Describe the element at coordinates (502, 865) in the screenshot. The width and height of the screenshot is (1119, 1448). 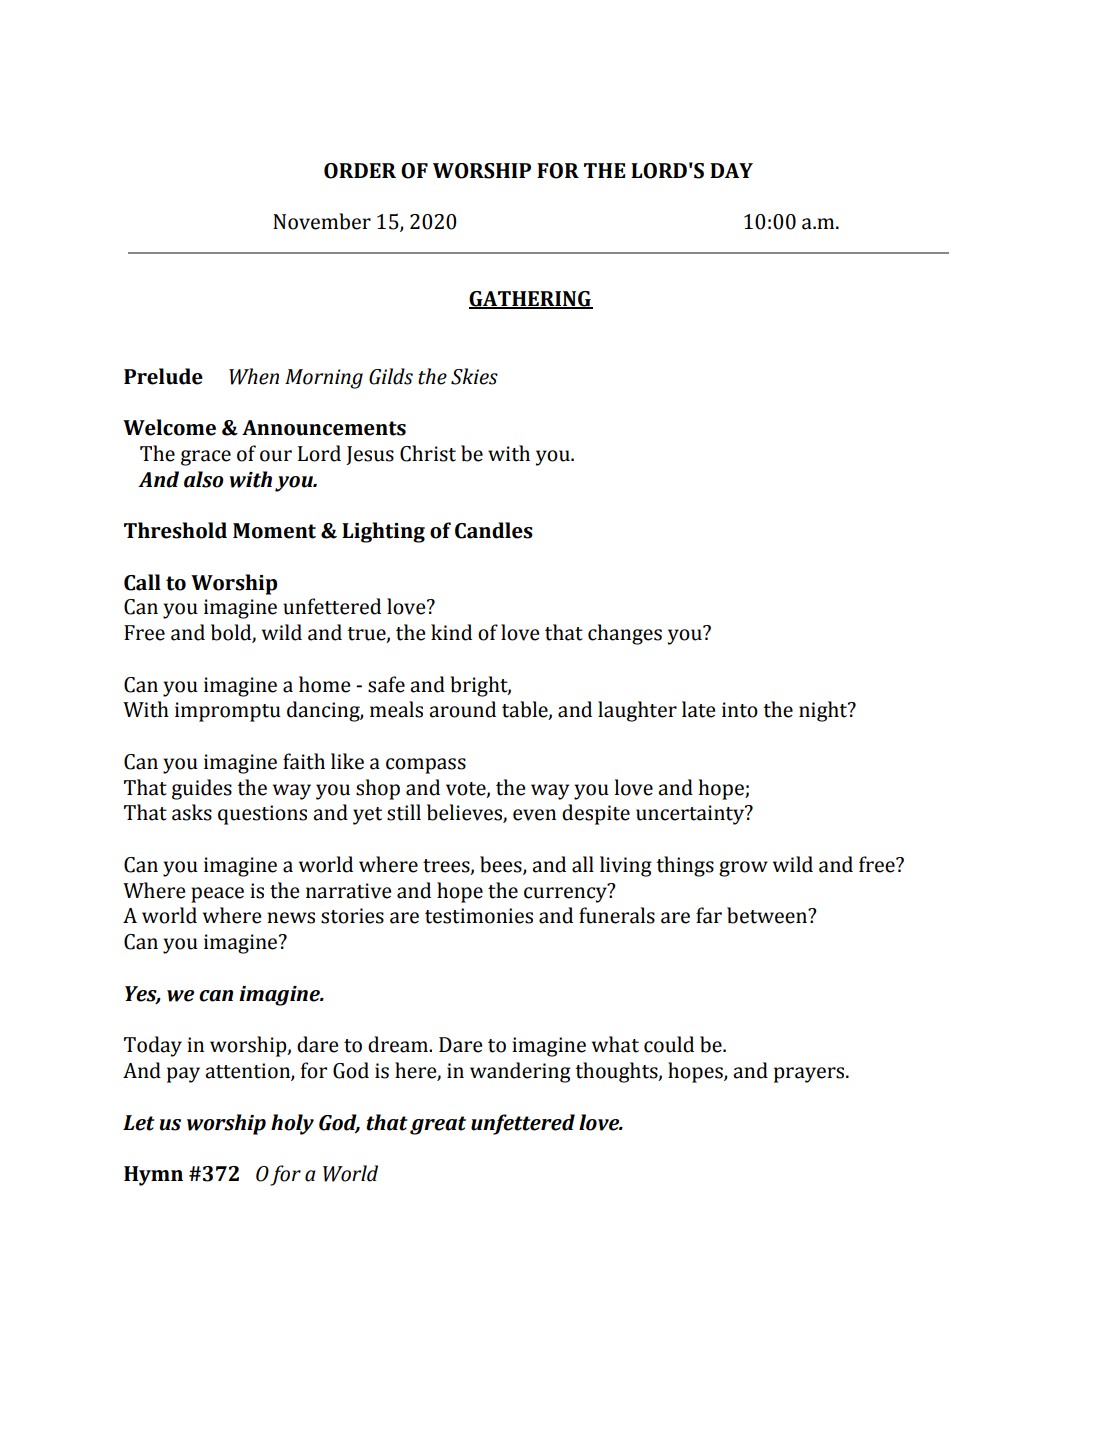
I see `bees` at that location.
